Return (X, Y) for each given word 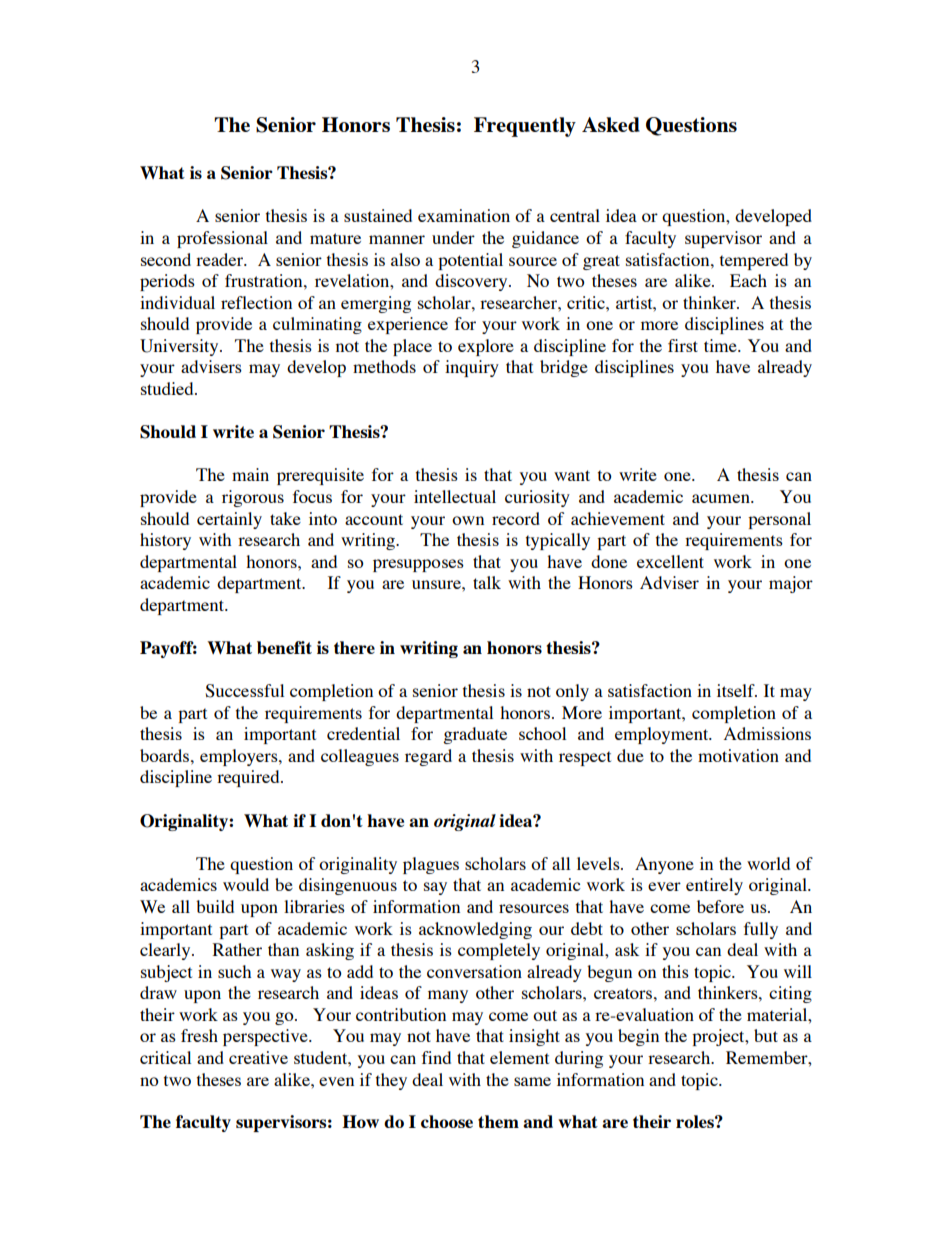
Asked (611, 124)
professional (222, 239)
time (721, 345)
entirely (714, 886)
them (498, 1121)
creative (258, 1057)
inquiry (472, 368)
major (791, 584)
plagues (431, 865)
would (246, 884)
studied (168, 388)
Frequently (525, 127)
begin (638, 1037)
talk (487, 582)
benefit (284, 647)
